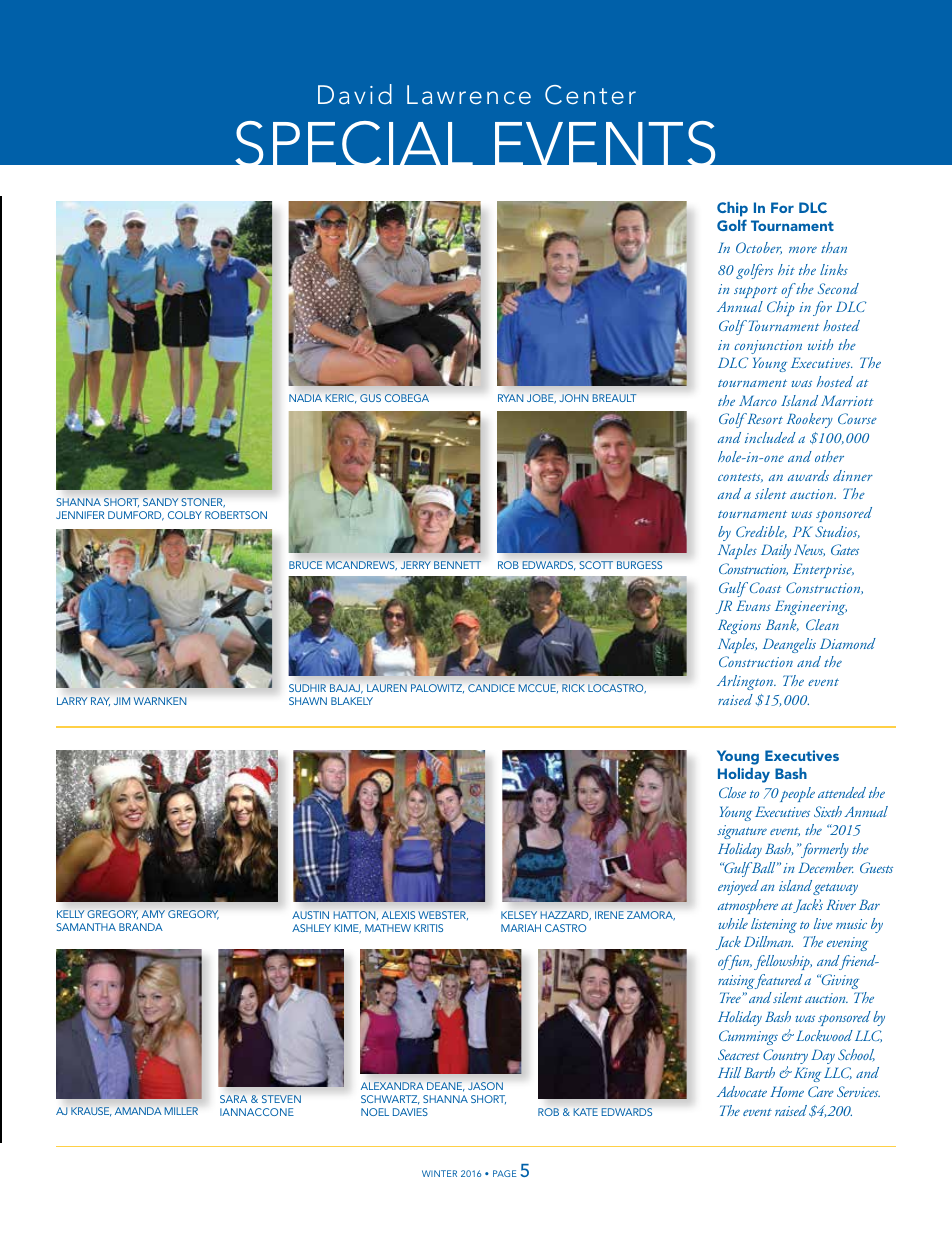  Describe the element at coordinates (469, 94) in the screenshot. I see `Lawrence` at that location.
